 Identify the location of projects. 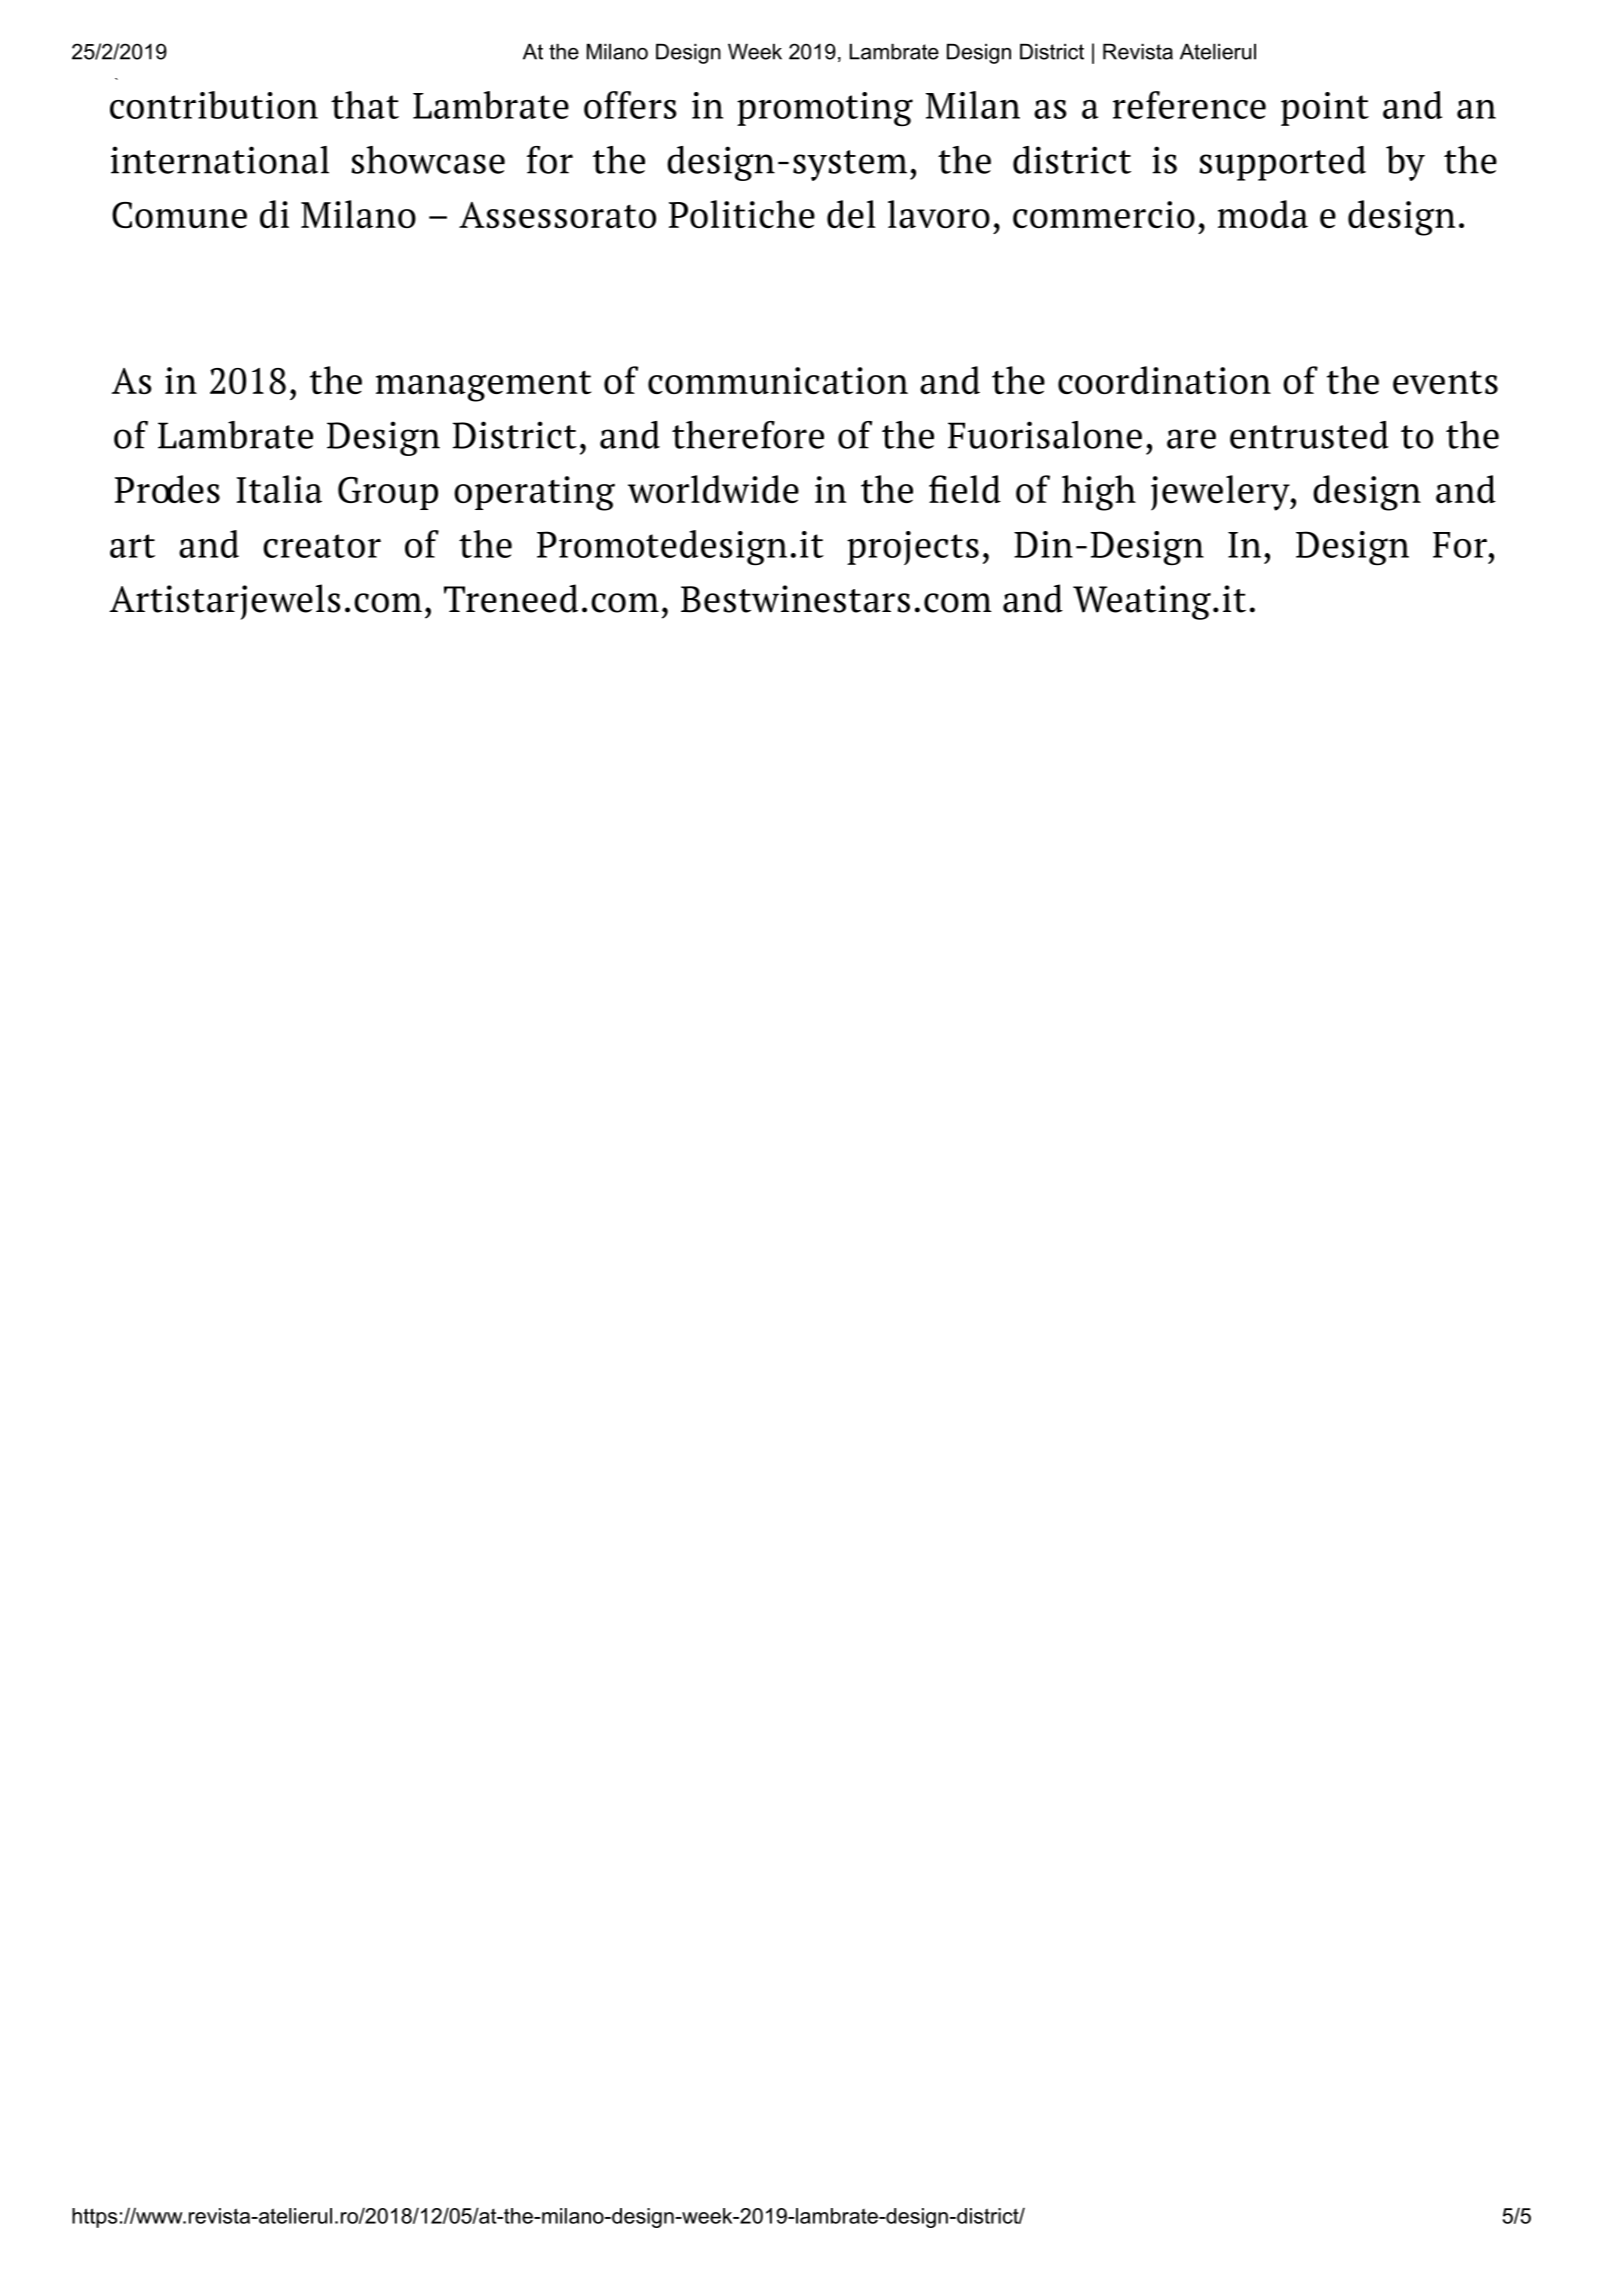
(913, 548).
